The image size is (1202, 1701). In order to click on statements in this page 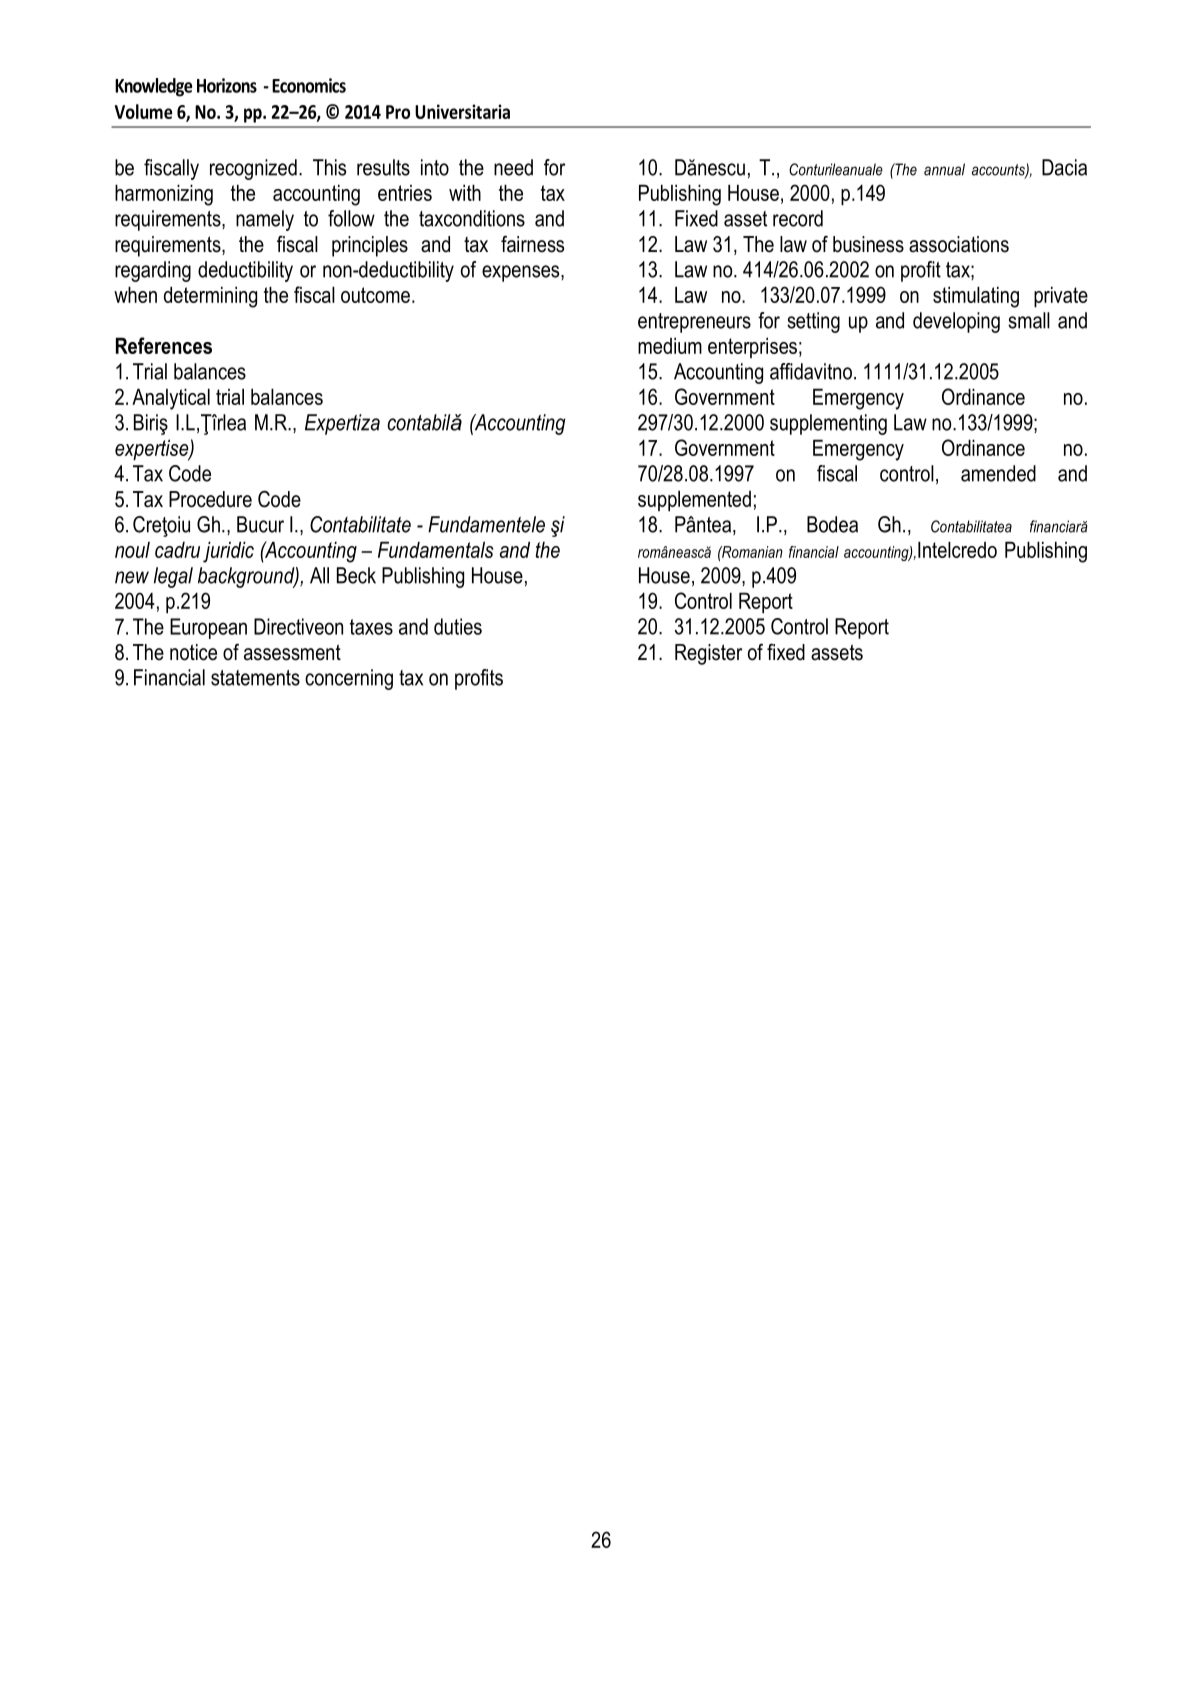, I will do `click(255, 678)`.
